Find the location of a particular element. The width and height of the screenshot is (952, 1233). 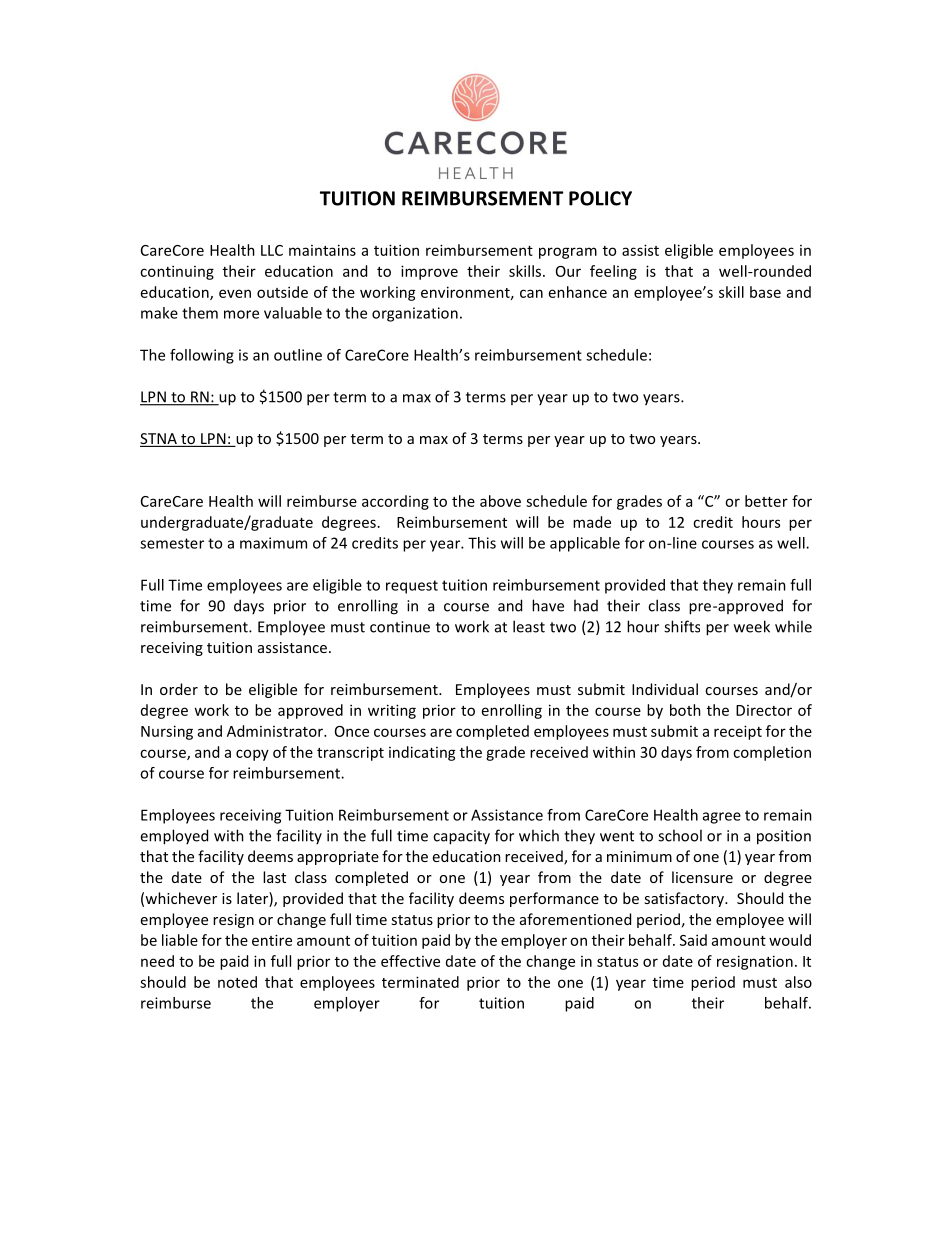

maximum is located at coordinates (273, 543).
